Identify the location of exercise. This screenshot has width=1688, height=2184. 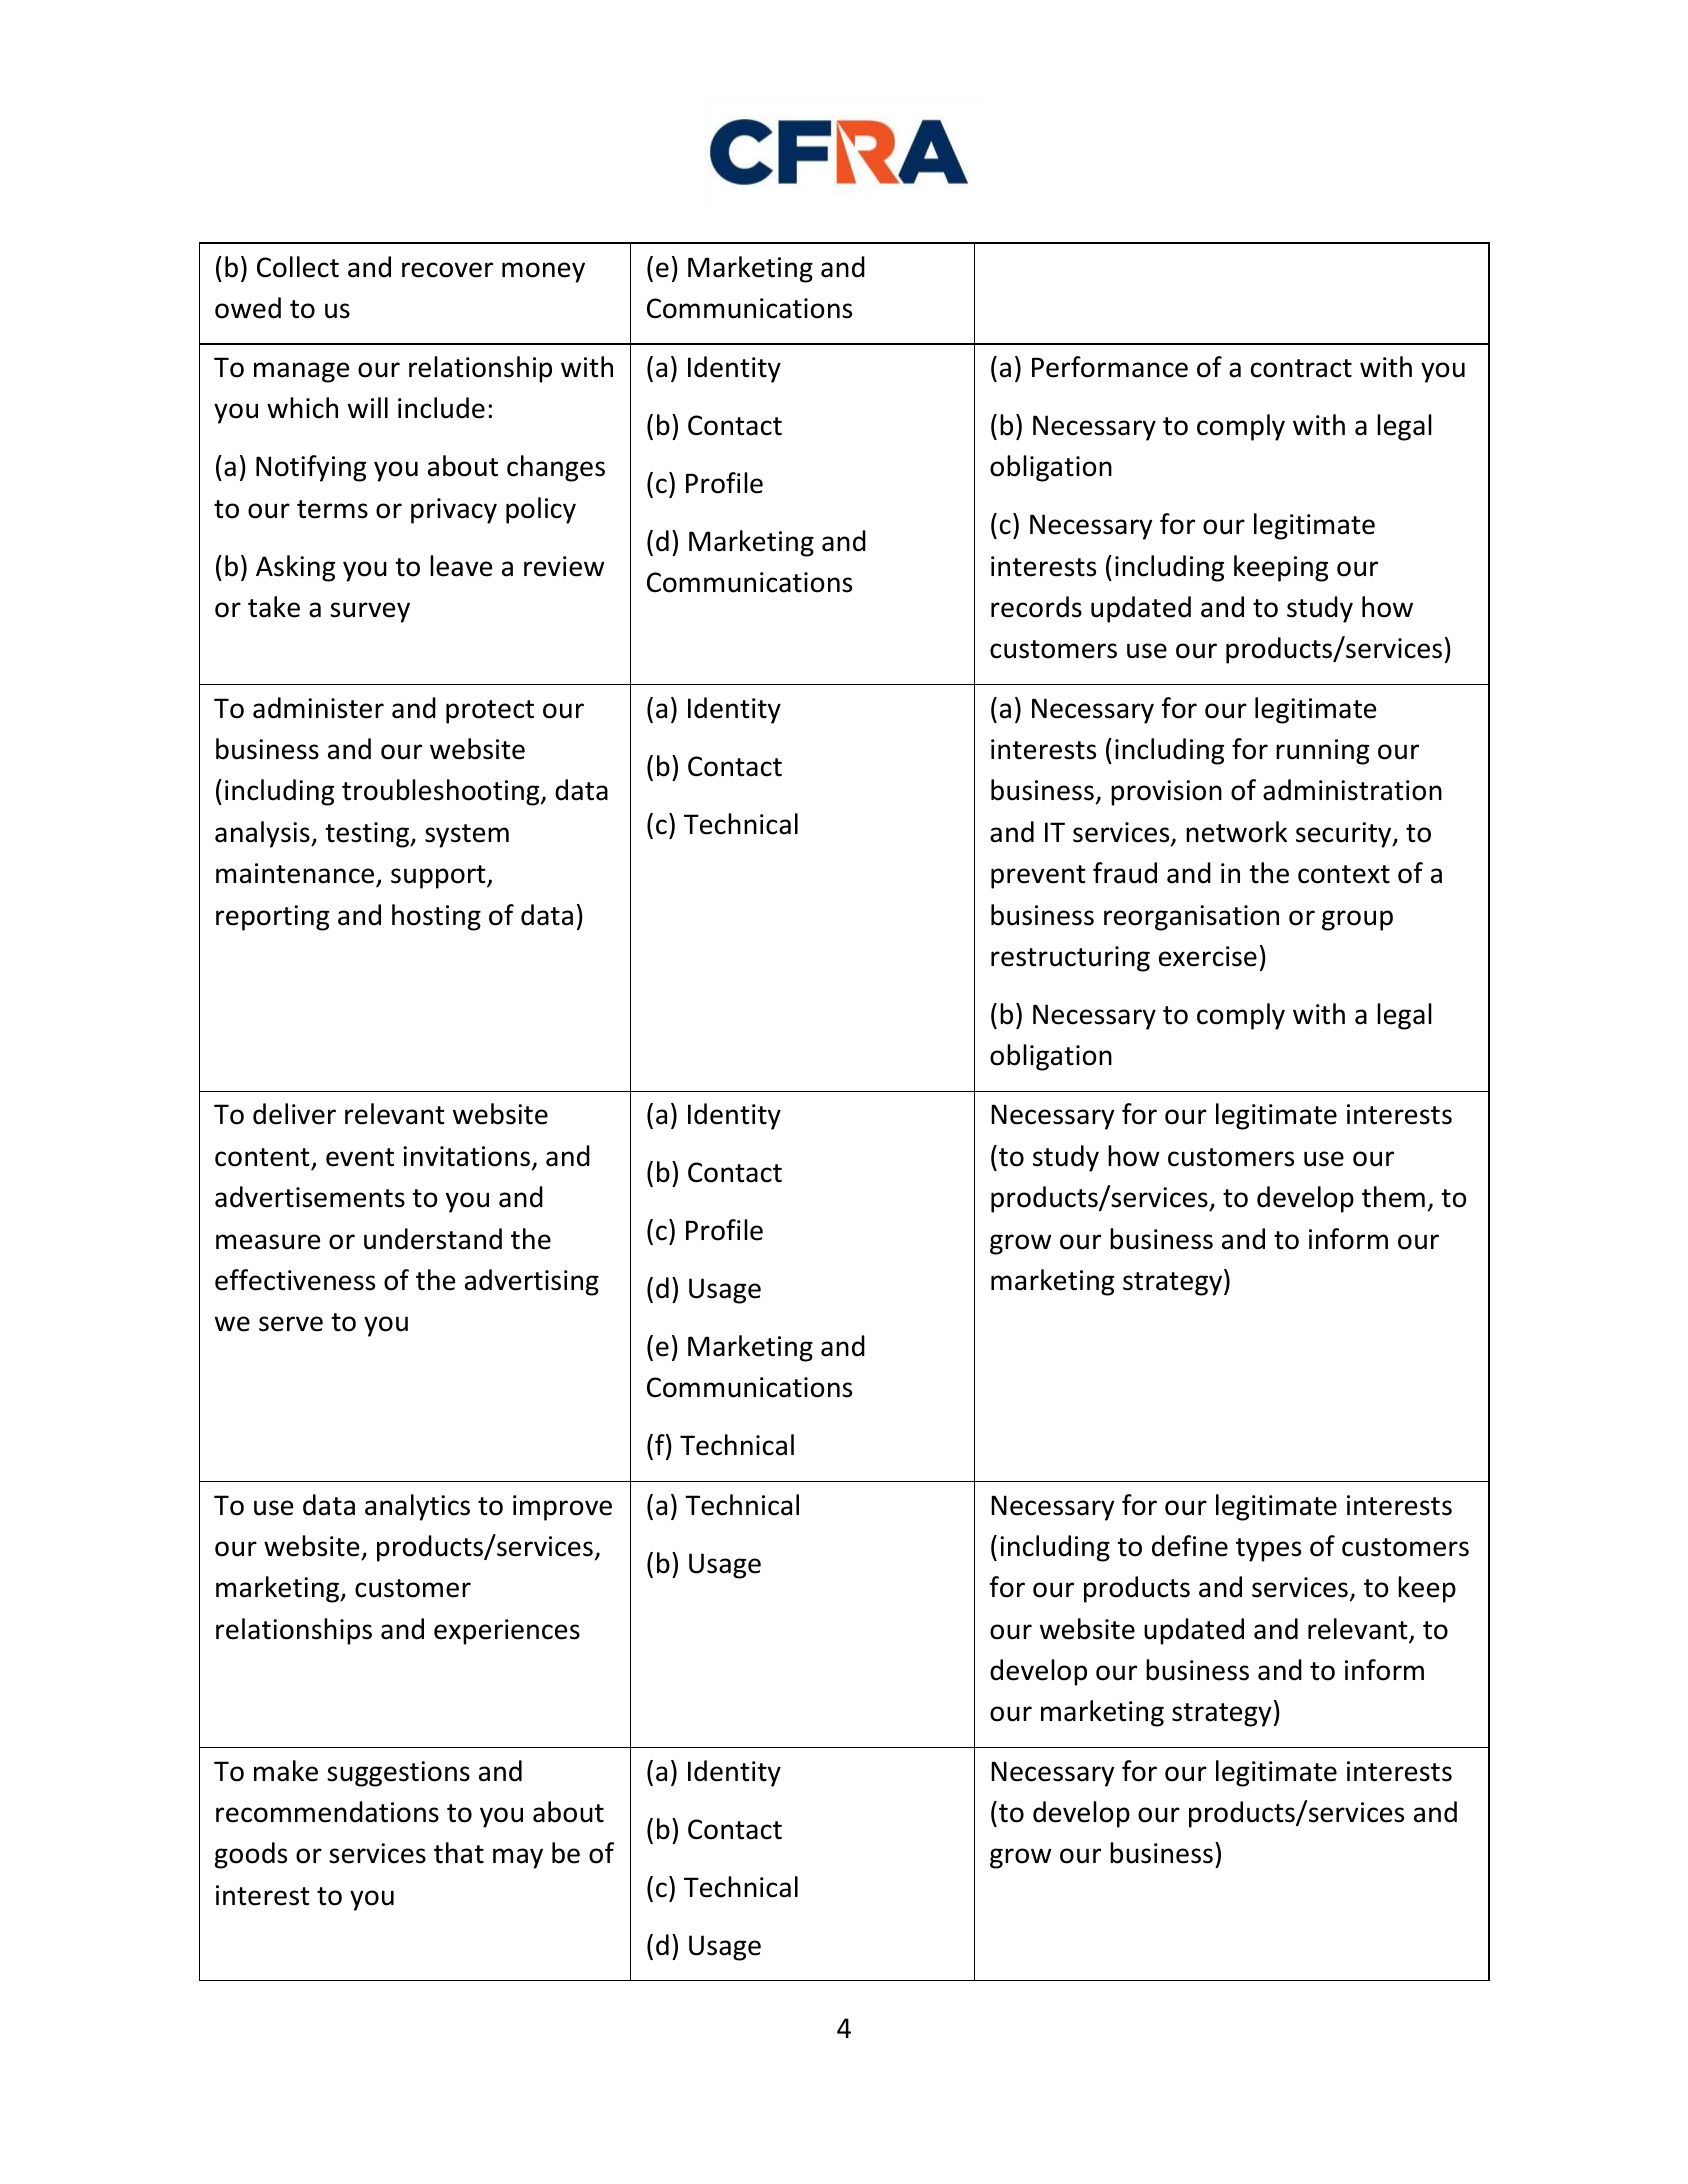
(1208, 956).
